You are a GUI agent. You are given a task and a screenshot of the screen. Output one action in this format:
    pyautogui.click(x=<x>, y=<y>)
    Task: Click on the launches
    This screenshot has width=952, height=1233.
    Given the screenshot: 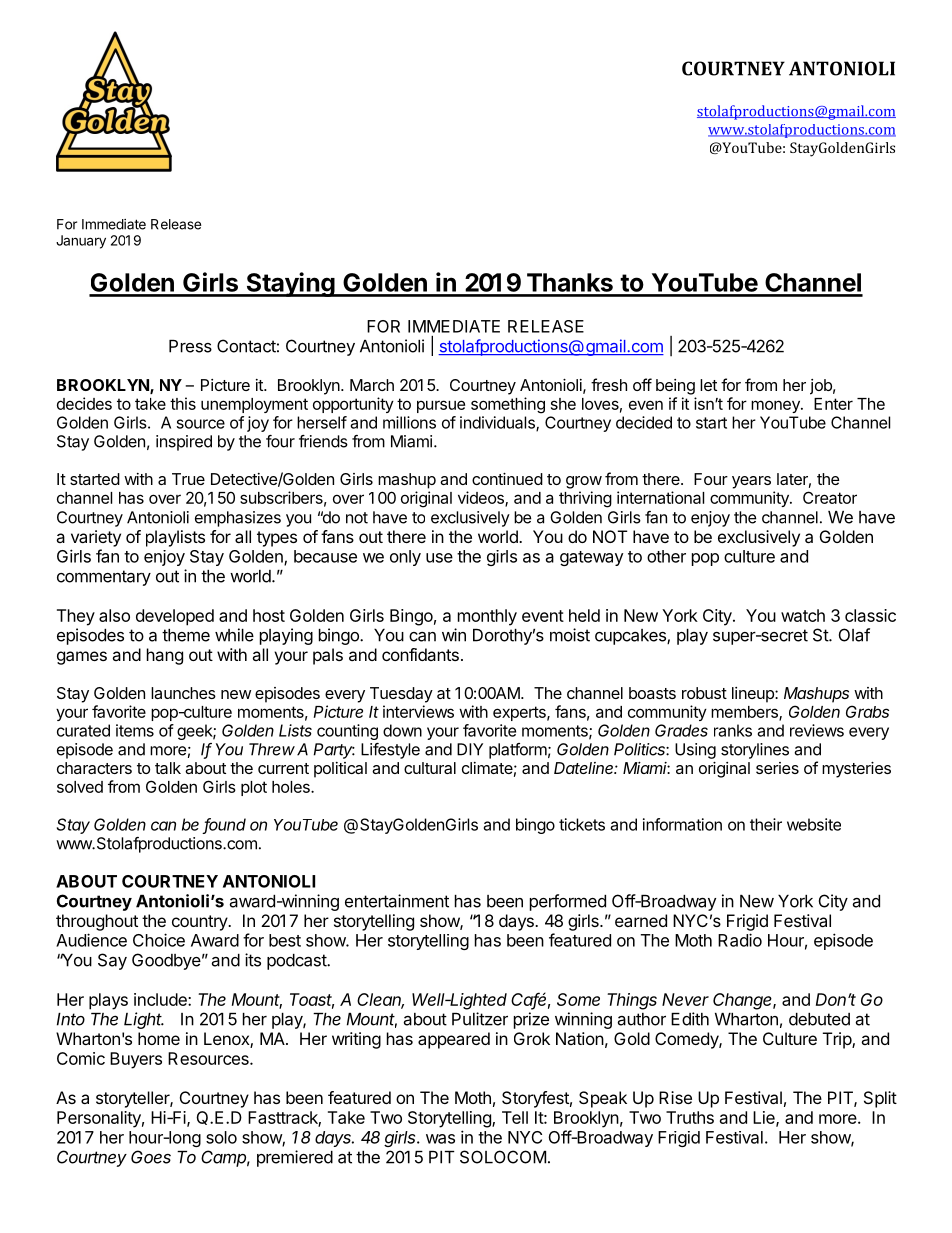 What is the action you would take?
    pyautogui.click(x=183, y=693)
